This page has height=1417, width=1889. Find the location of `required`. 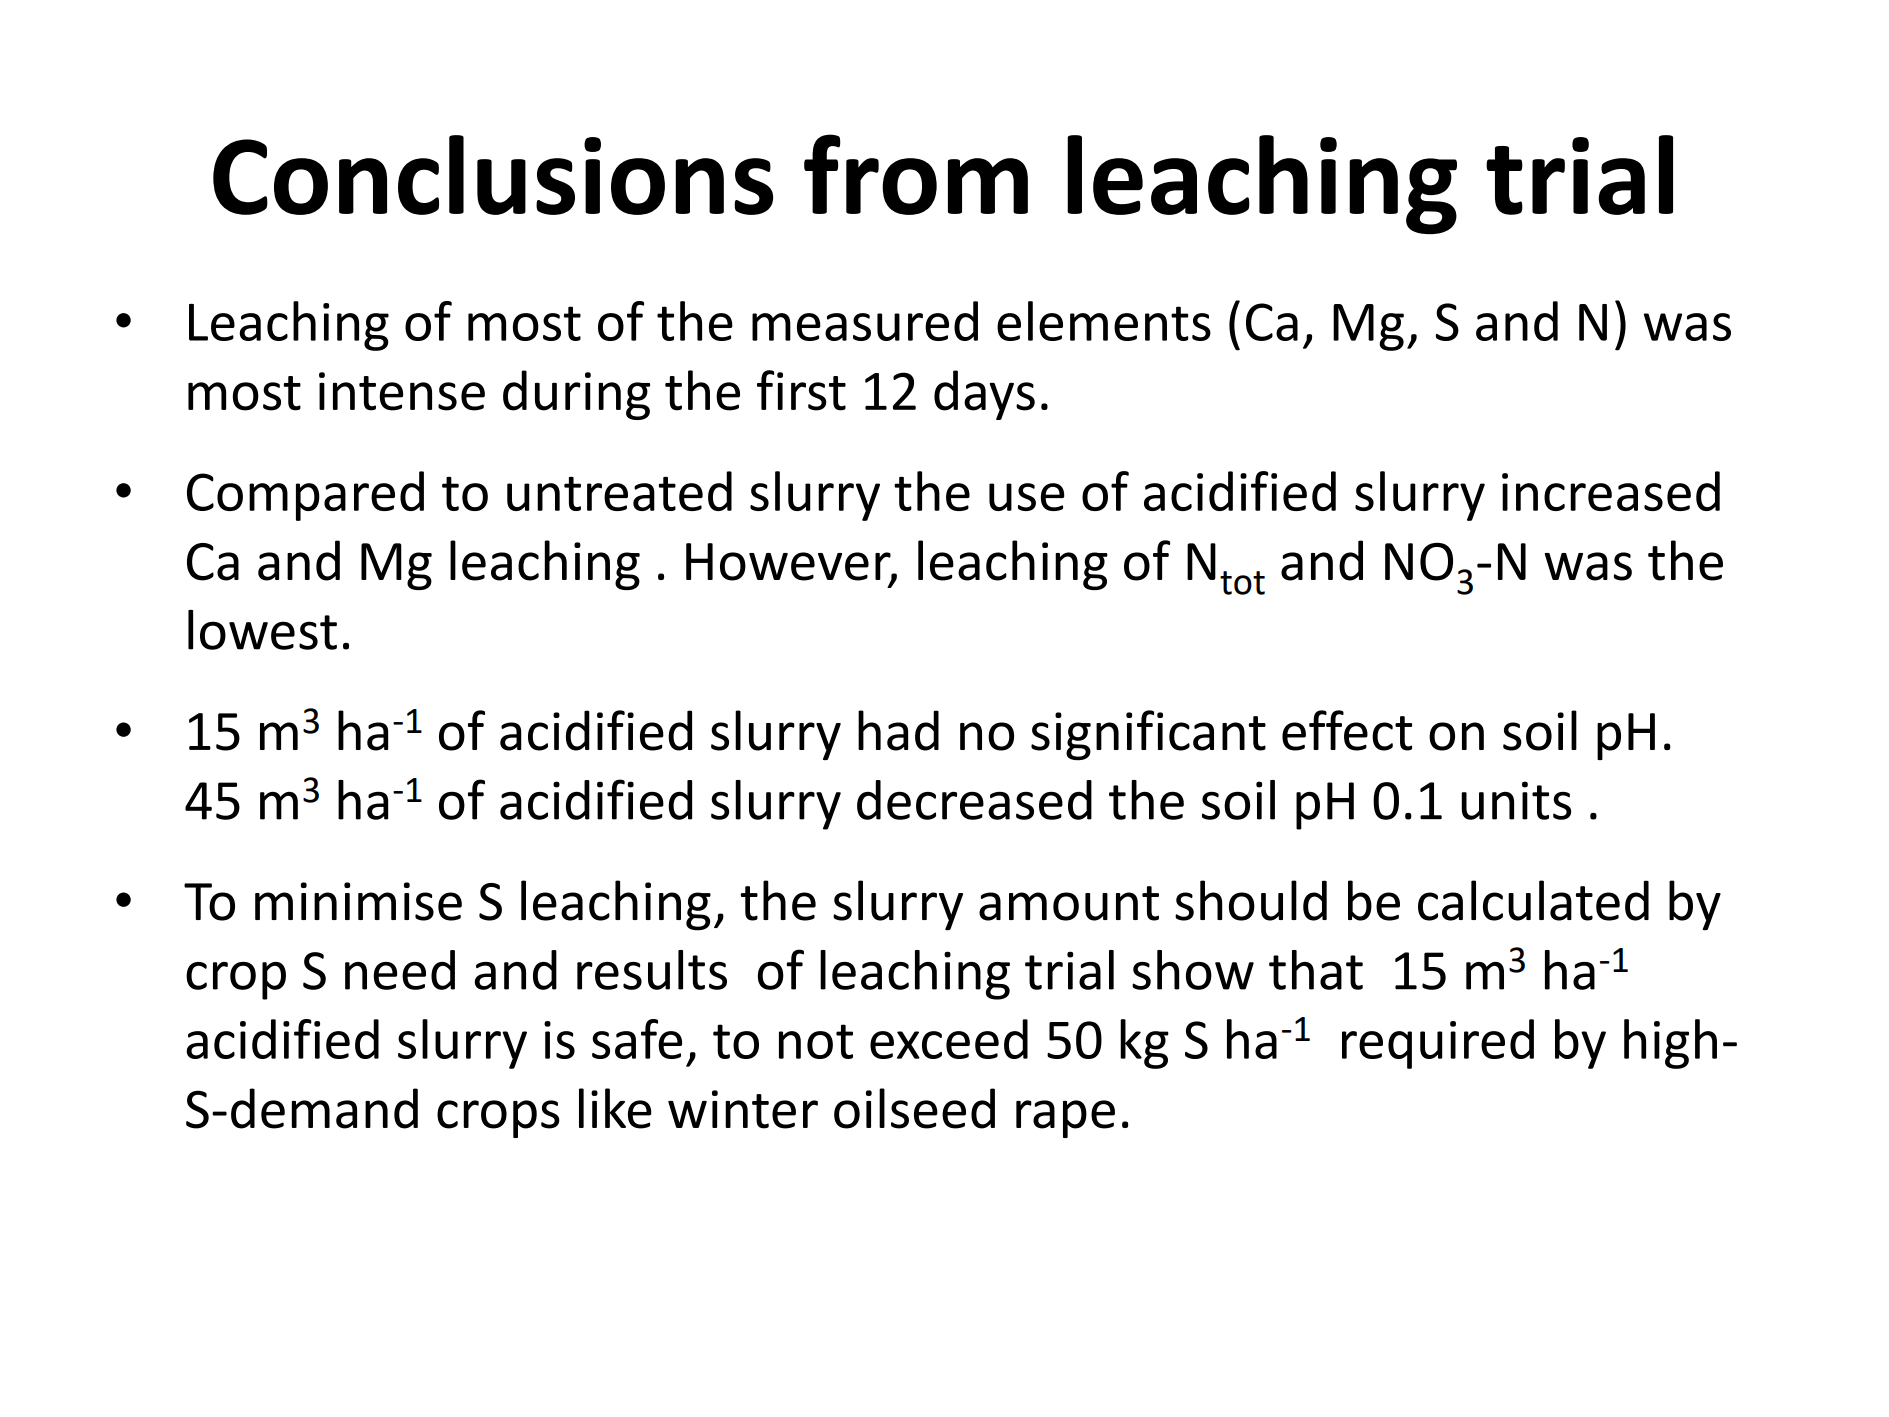

required is located at coordinates (1438, 1044).
